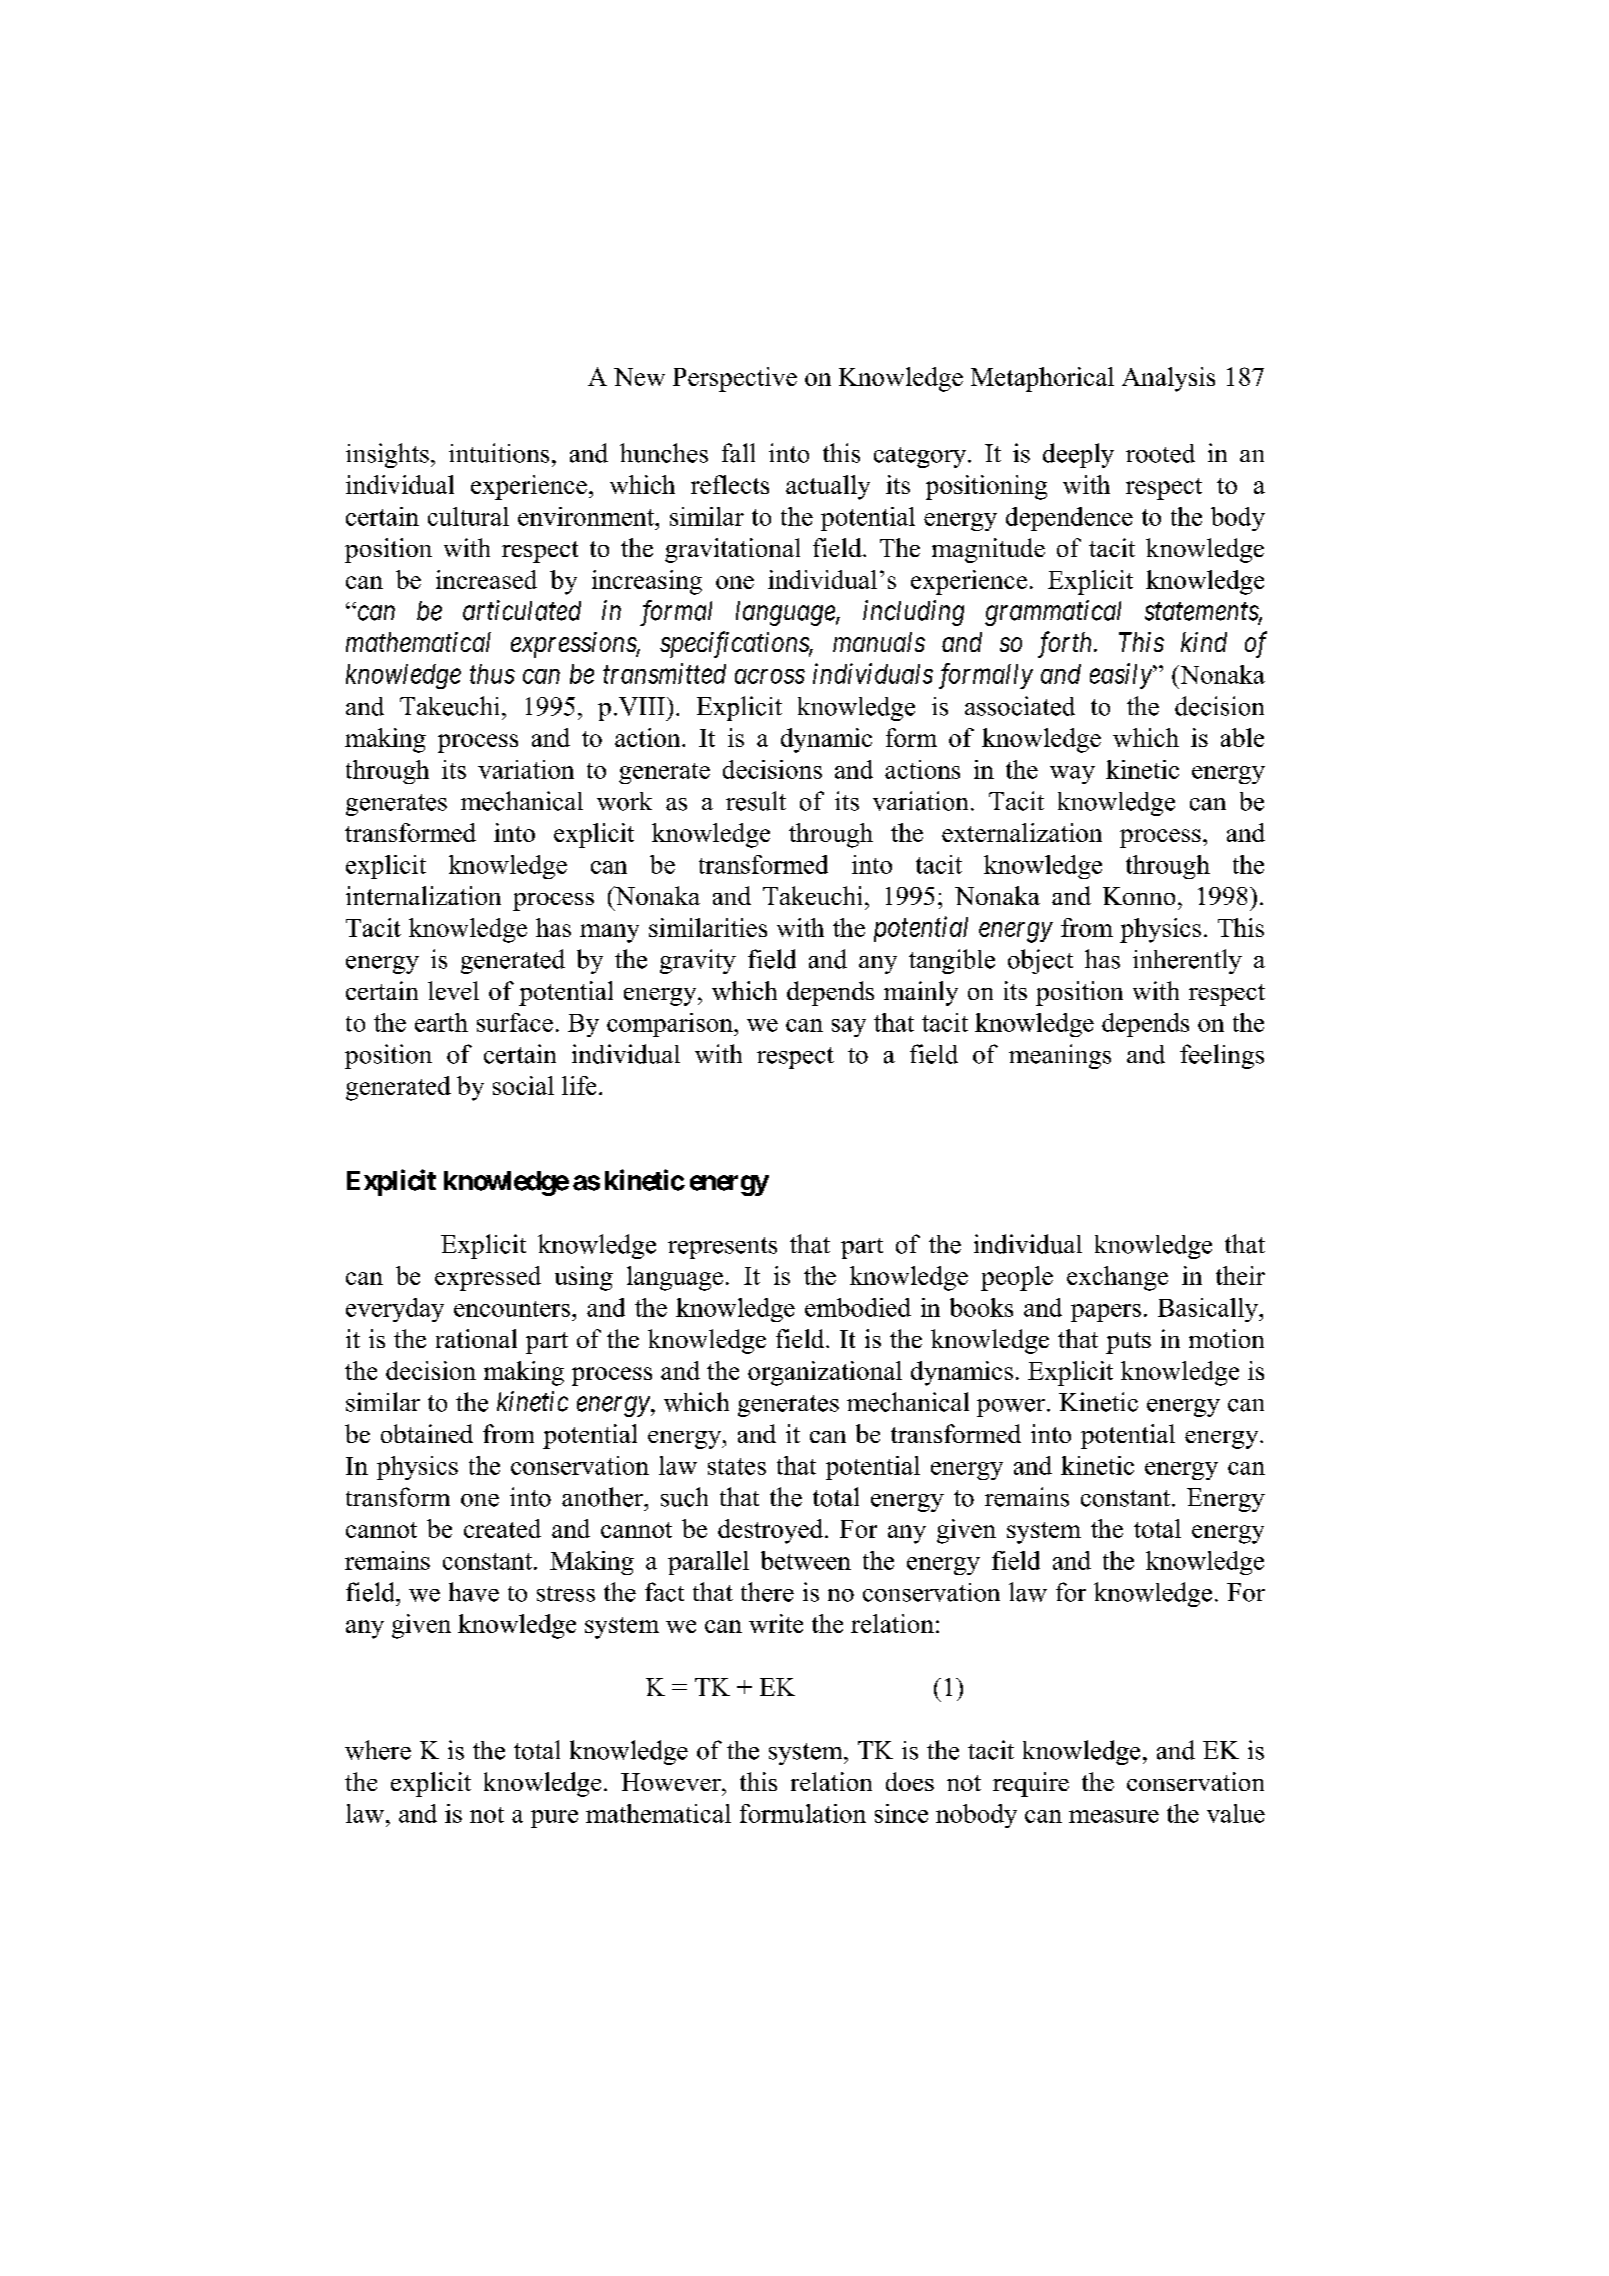 Image resolution: width=1609 pixels, height=2276 pixels. What do you see at coordinates (423, 895) in the screenshot?
I see `internalization` at bounding box center [423, 895].
